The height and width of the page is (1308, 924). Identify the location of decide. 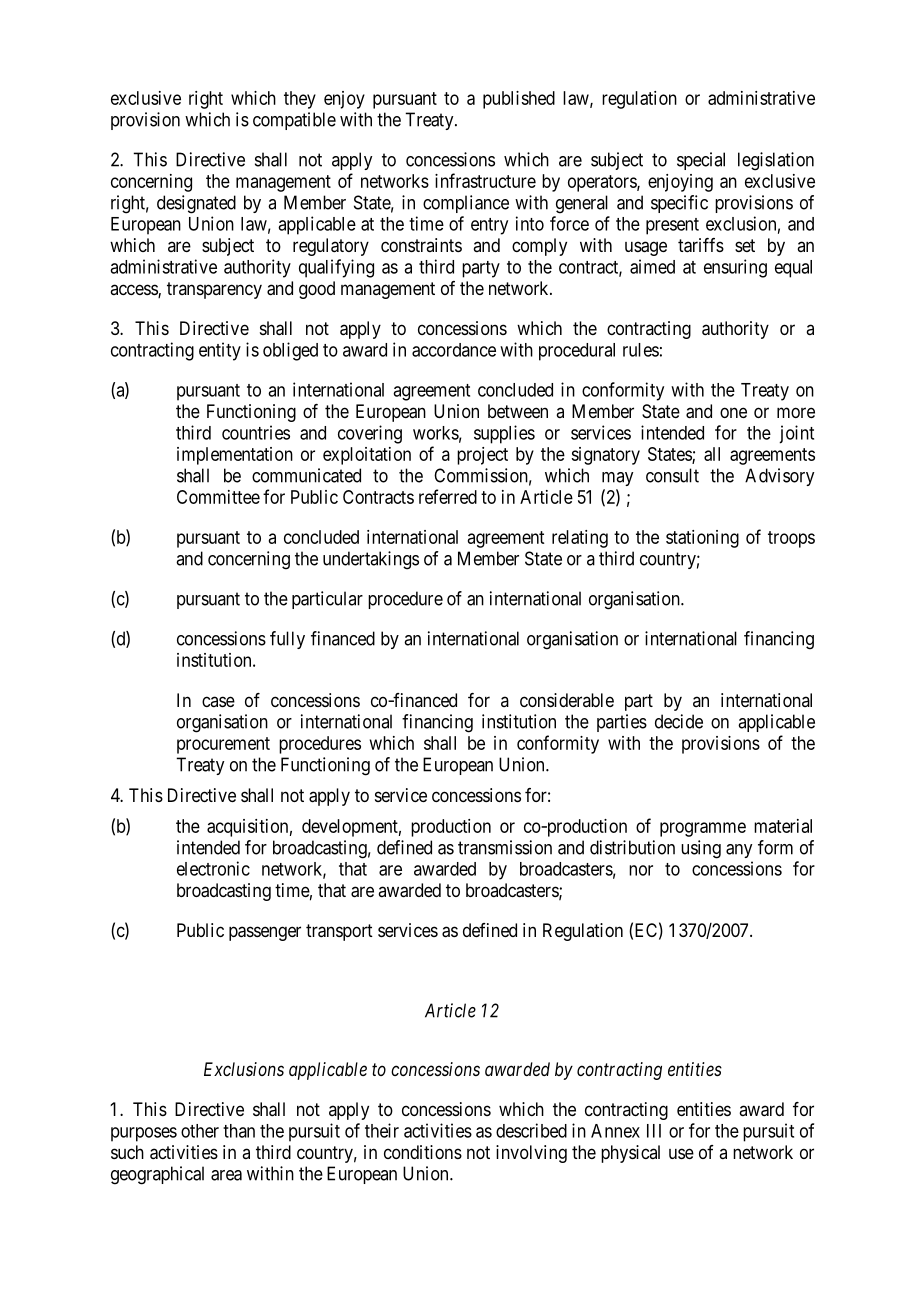
(679, 721).
